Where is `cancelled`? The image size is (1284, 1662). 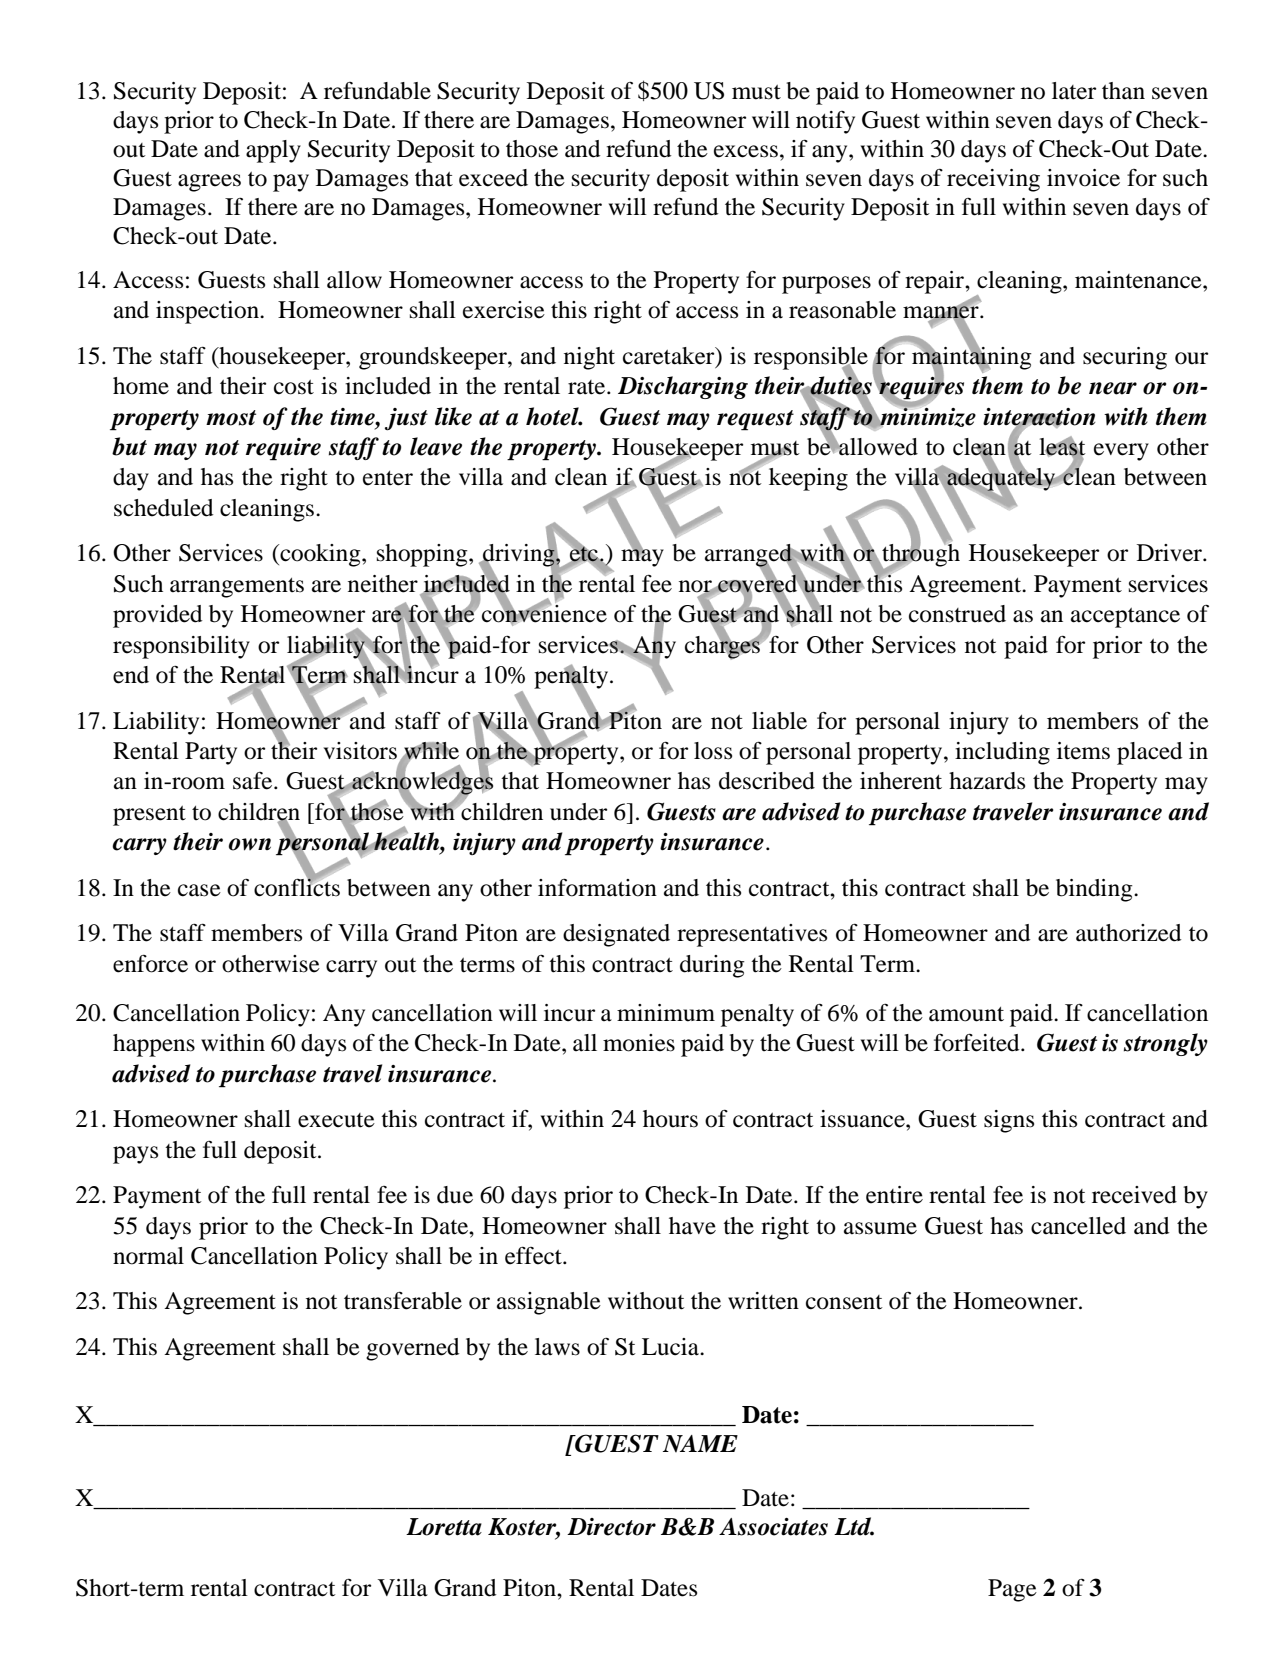
cancelled is located at coordinates (1078, 1226).
